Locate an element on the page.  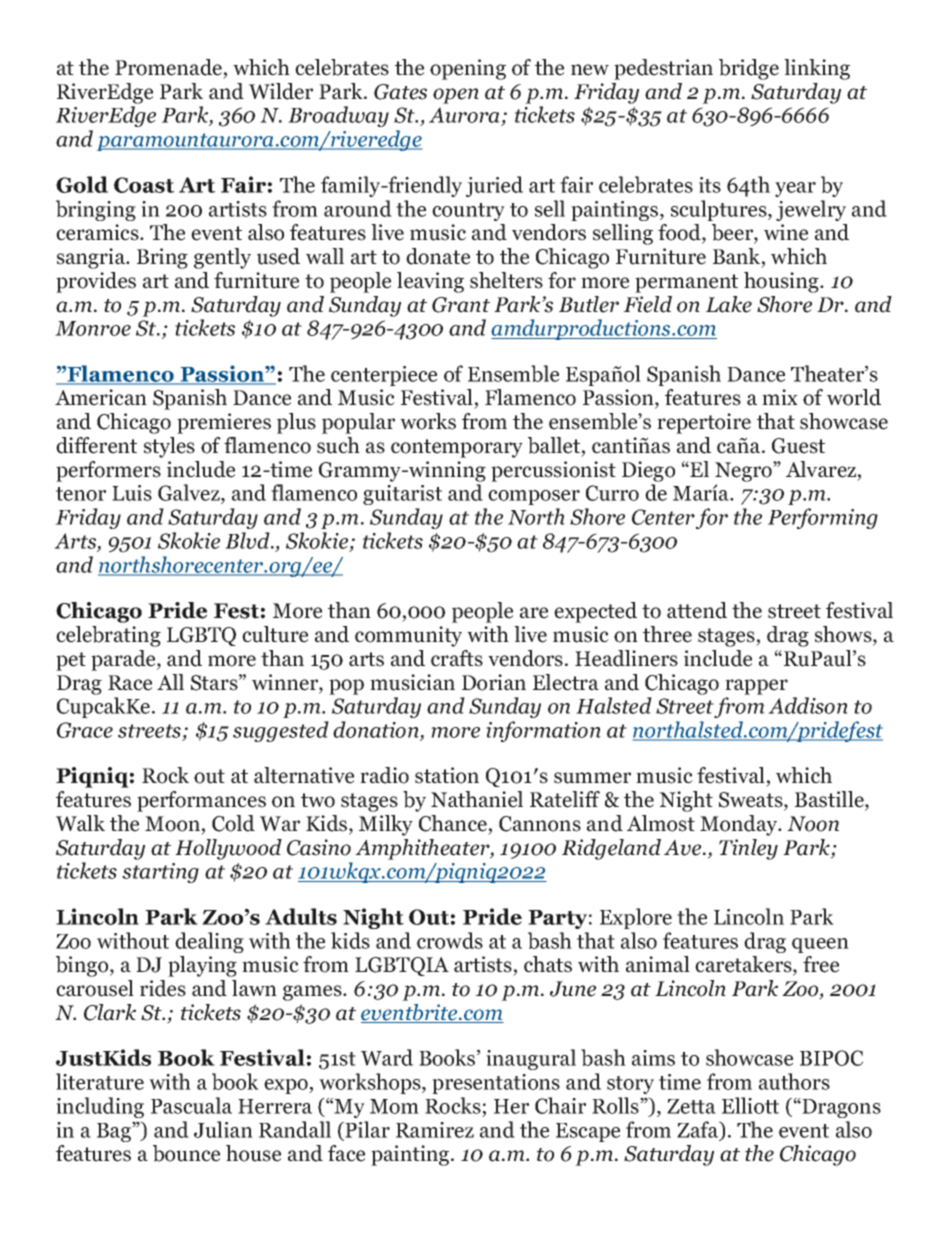
Grant is located at coordinates (461, 305).
